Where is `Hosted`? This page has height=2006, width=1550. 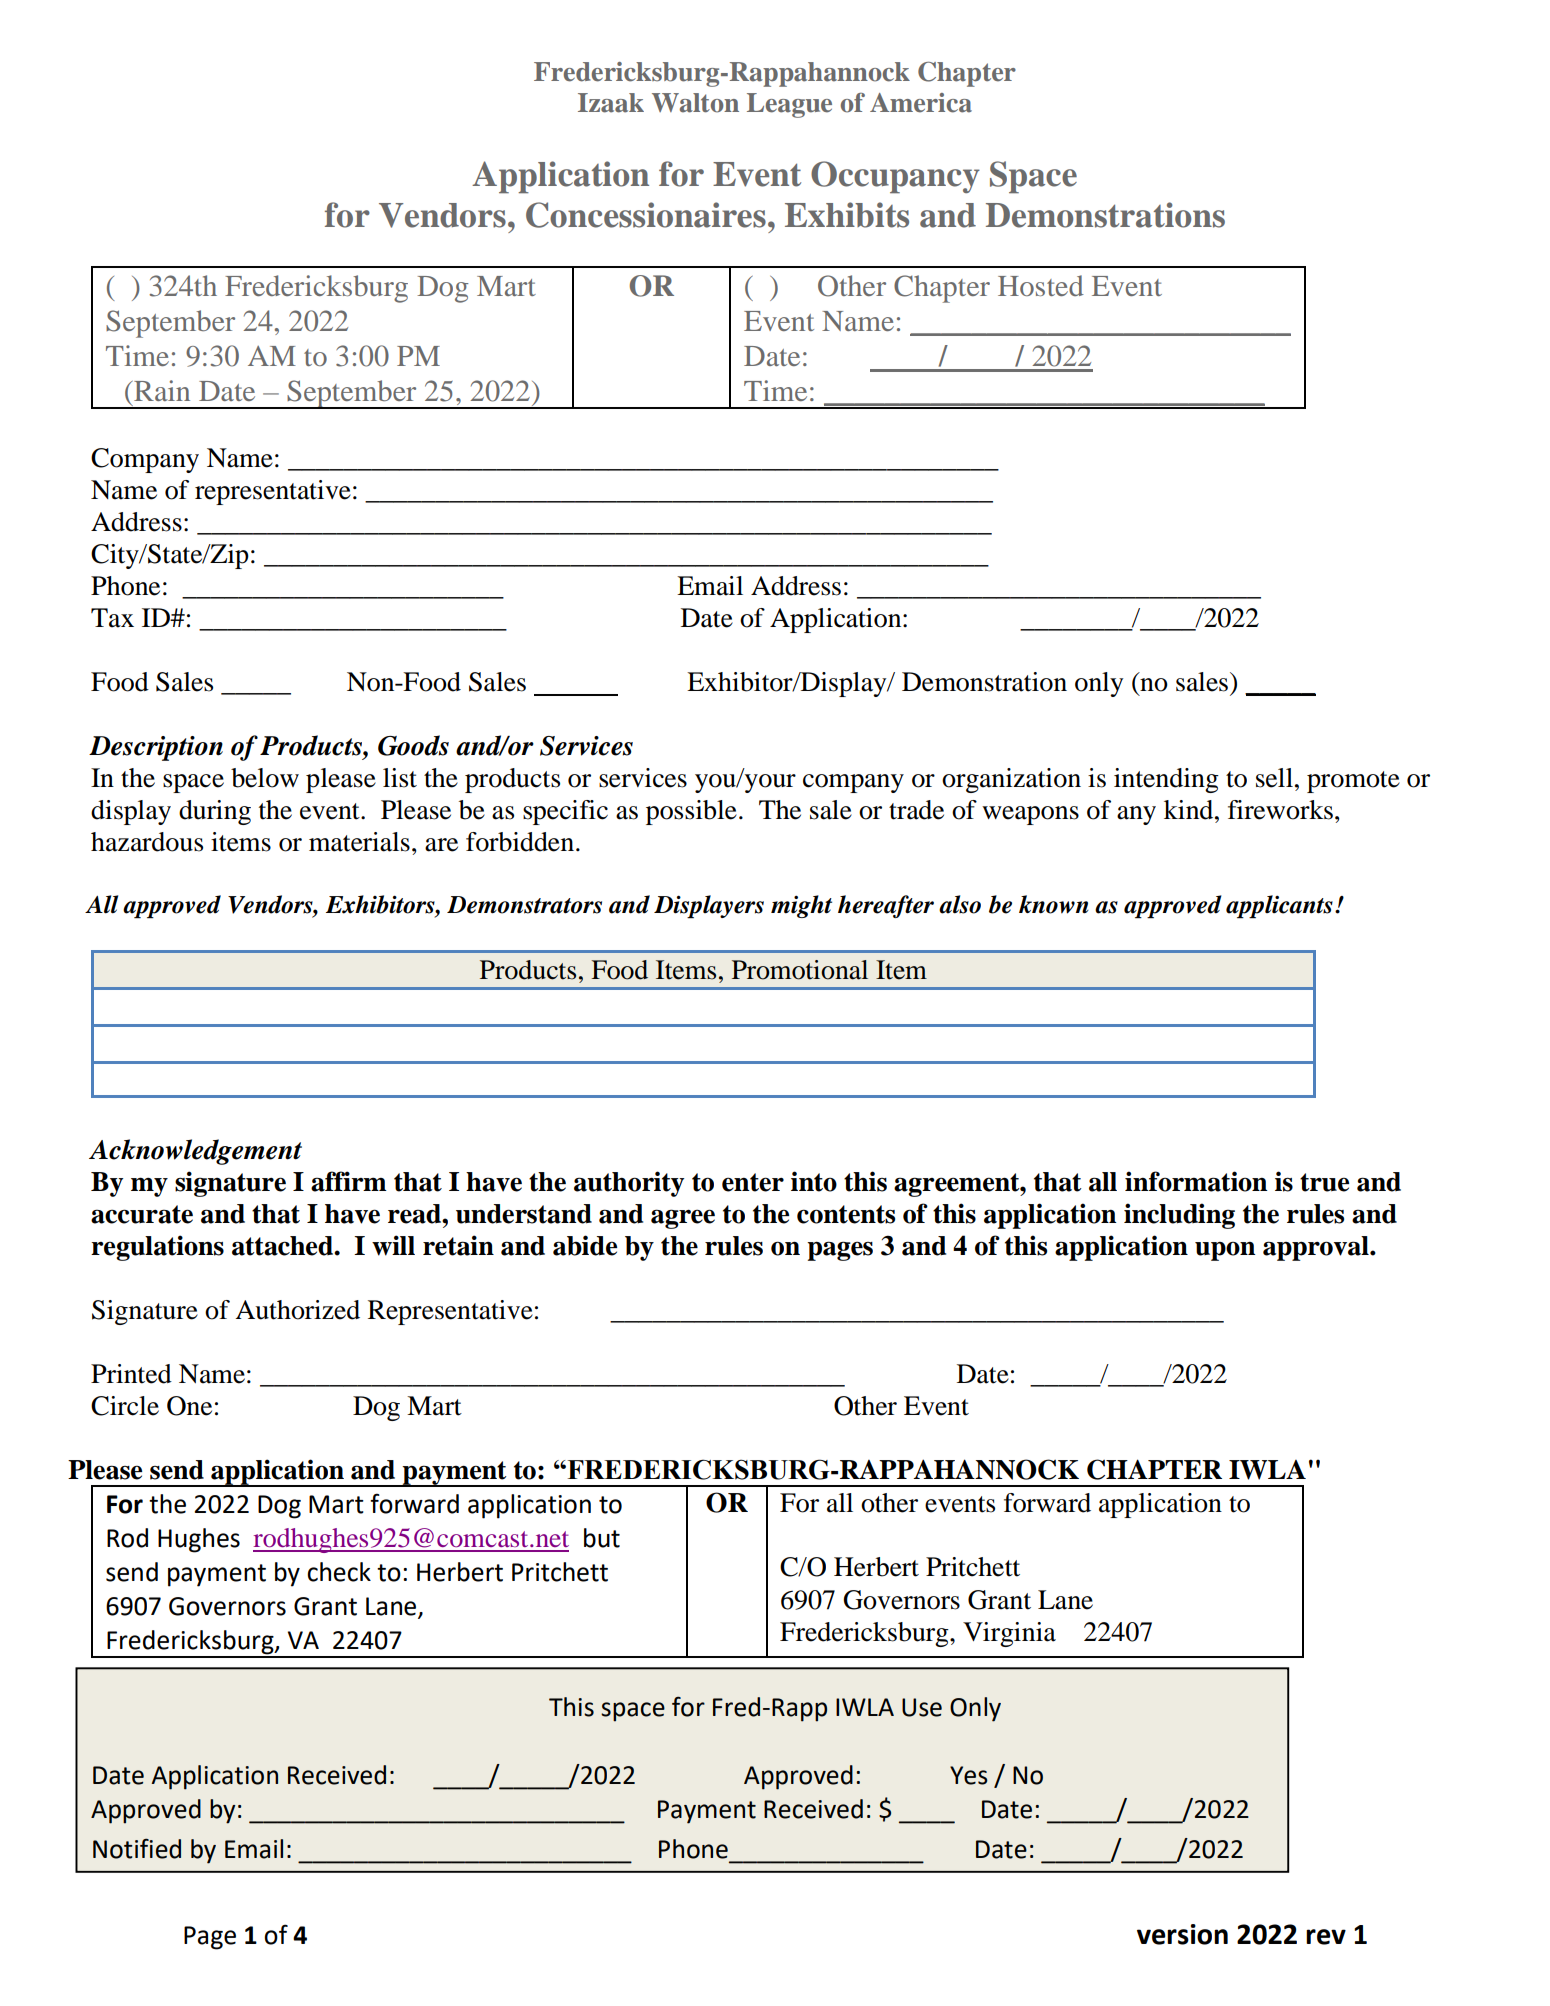
Hosted is located at coordinates (1041, 285).
